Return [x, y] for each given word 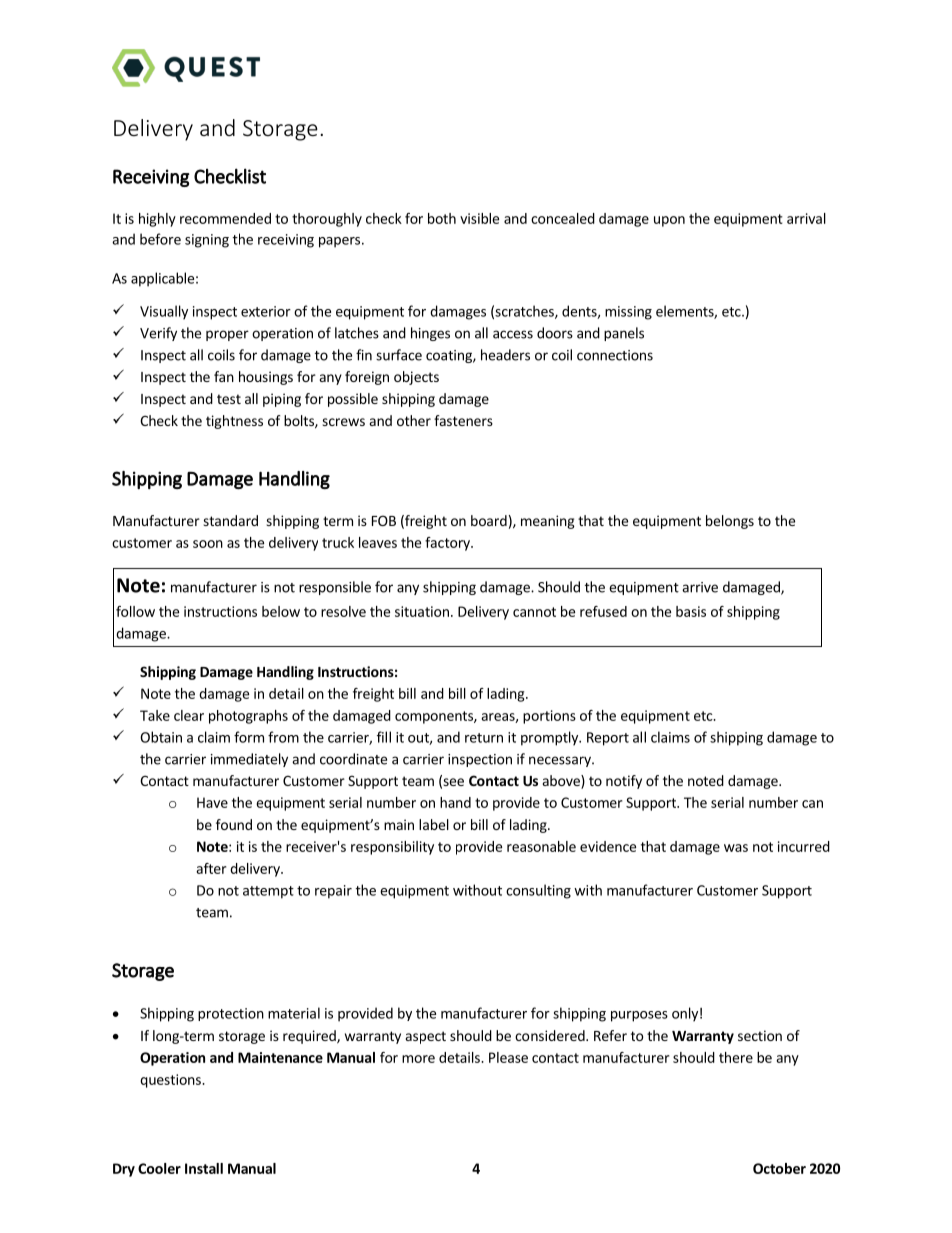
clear [189, 715]
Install [204, 1168]
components [435, 717]
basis [691, 611]
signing [207, 241]
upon [669, 221]
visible [479, 218]
